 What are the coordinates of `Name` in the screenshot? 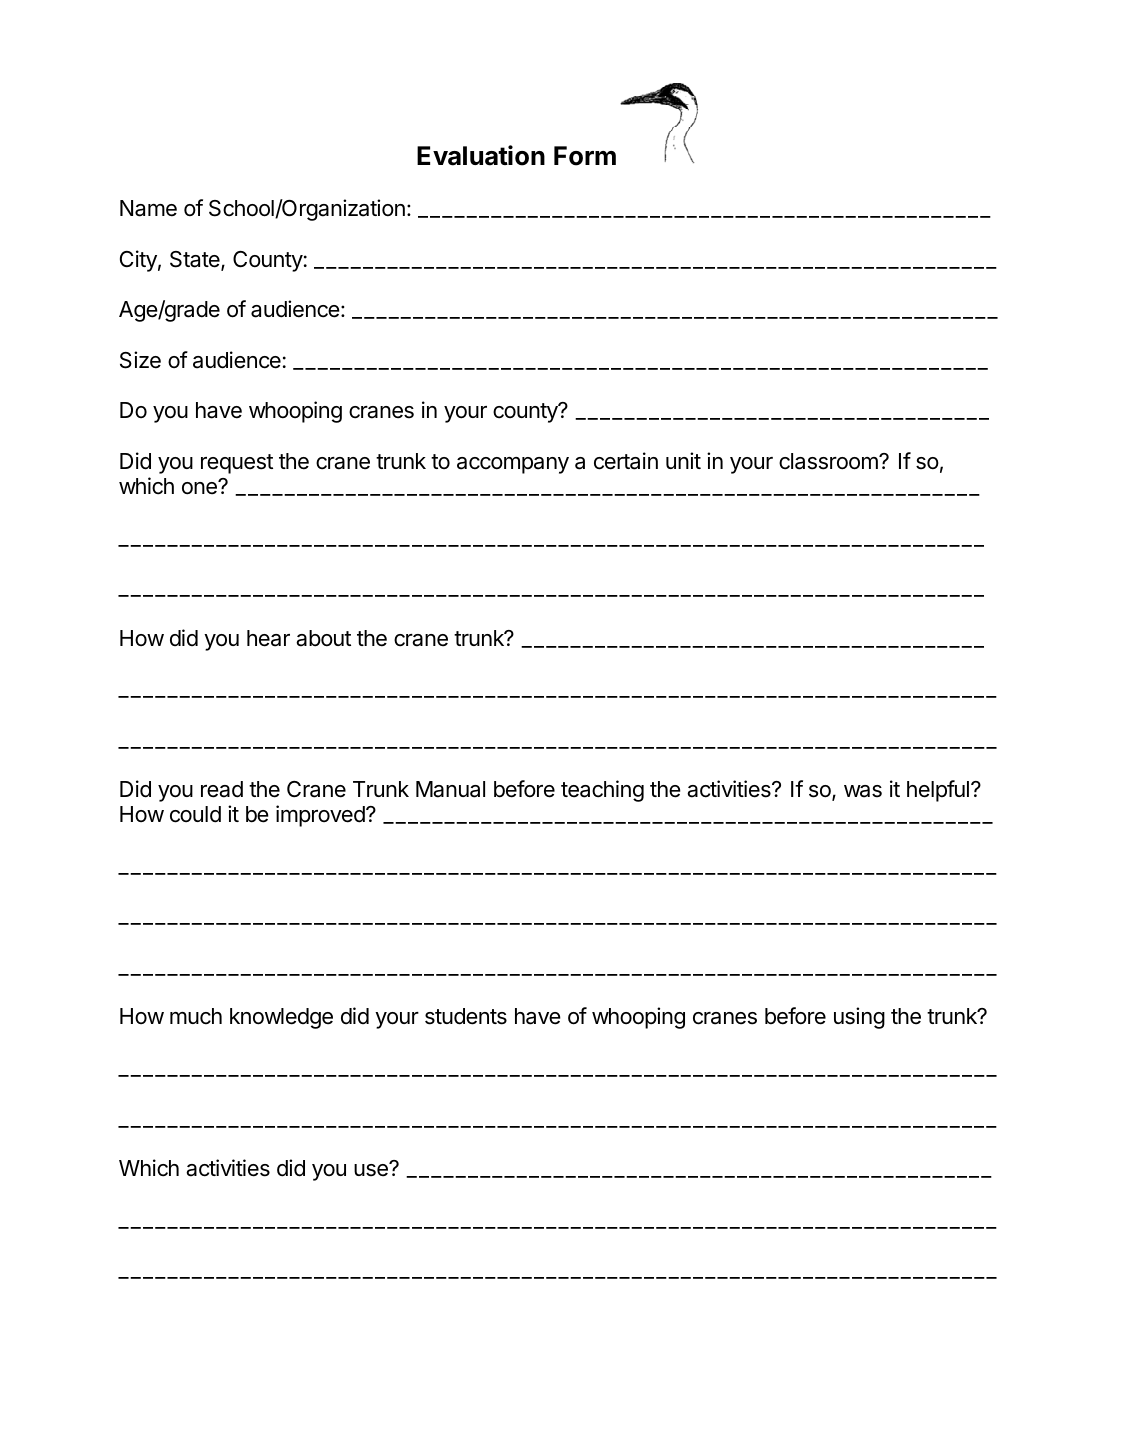 It's located at (148, 208).
